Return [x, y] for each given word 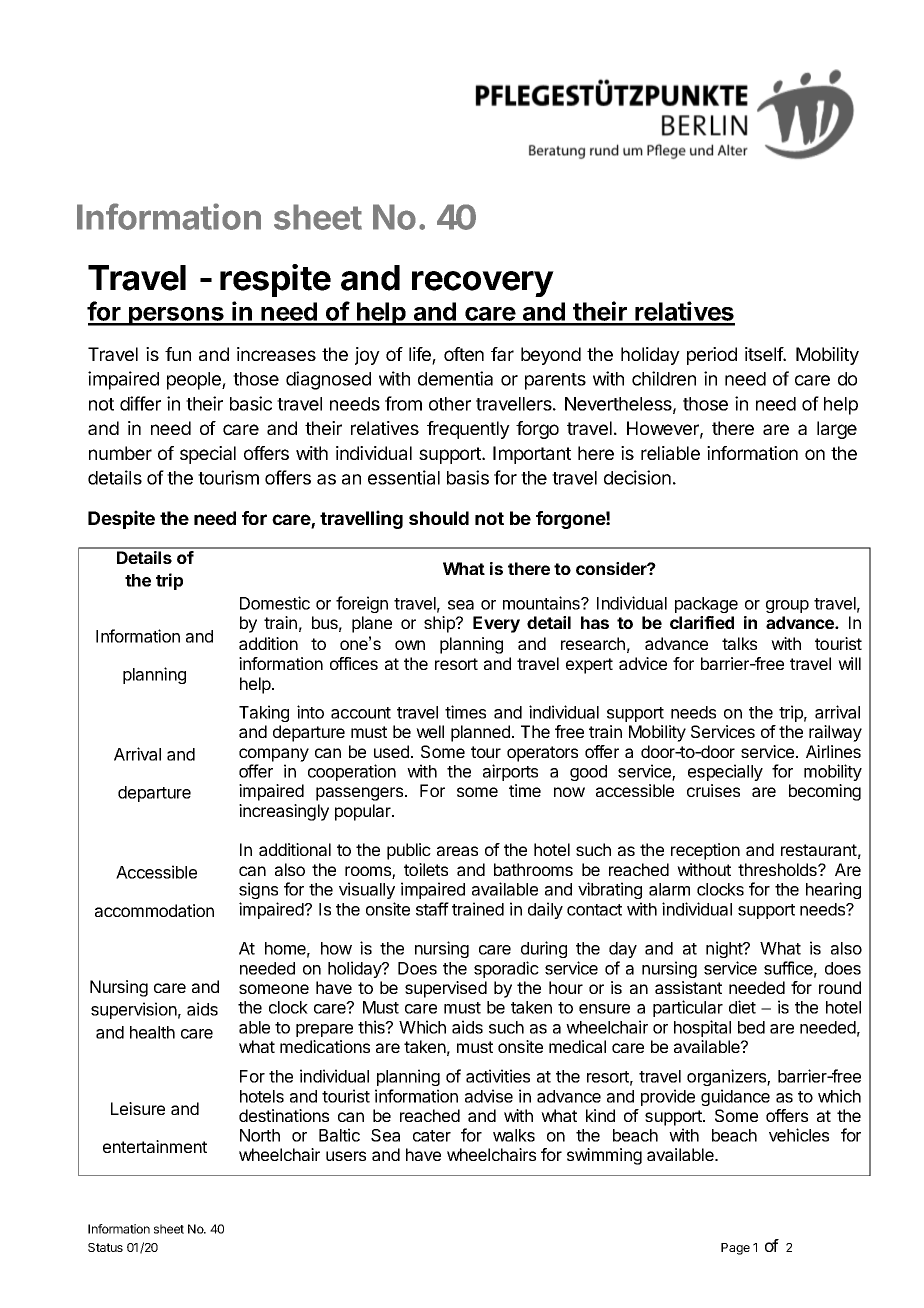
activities [498, 1076]
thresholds [778, 869]
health [152, 1032]
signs [258, 890]
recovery [483, 284]
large [837, 430]
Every [496, 624]
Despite [121, 519]
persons [176, 316]
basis [468, 477]
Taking [264, 713]
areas [457, 851]
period [712, 356]
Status [105, 1247]
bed [751, 1027]
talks [739, 643]
